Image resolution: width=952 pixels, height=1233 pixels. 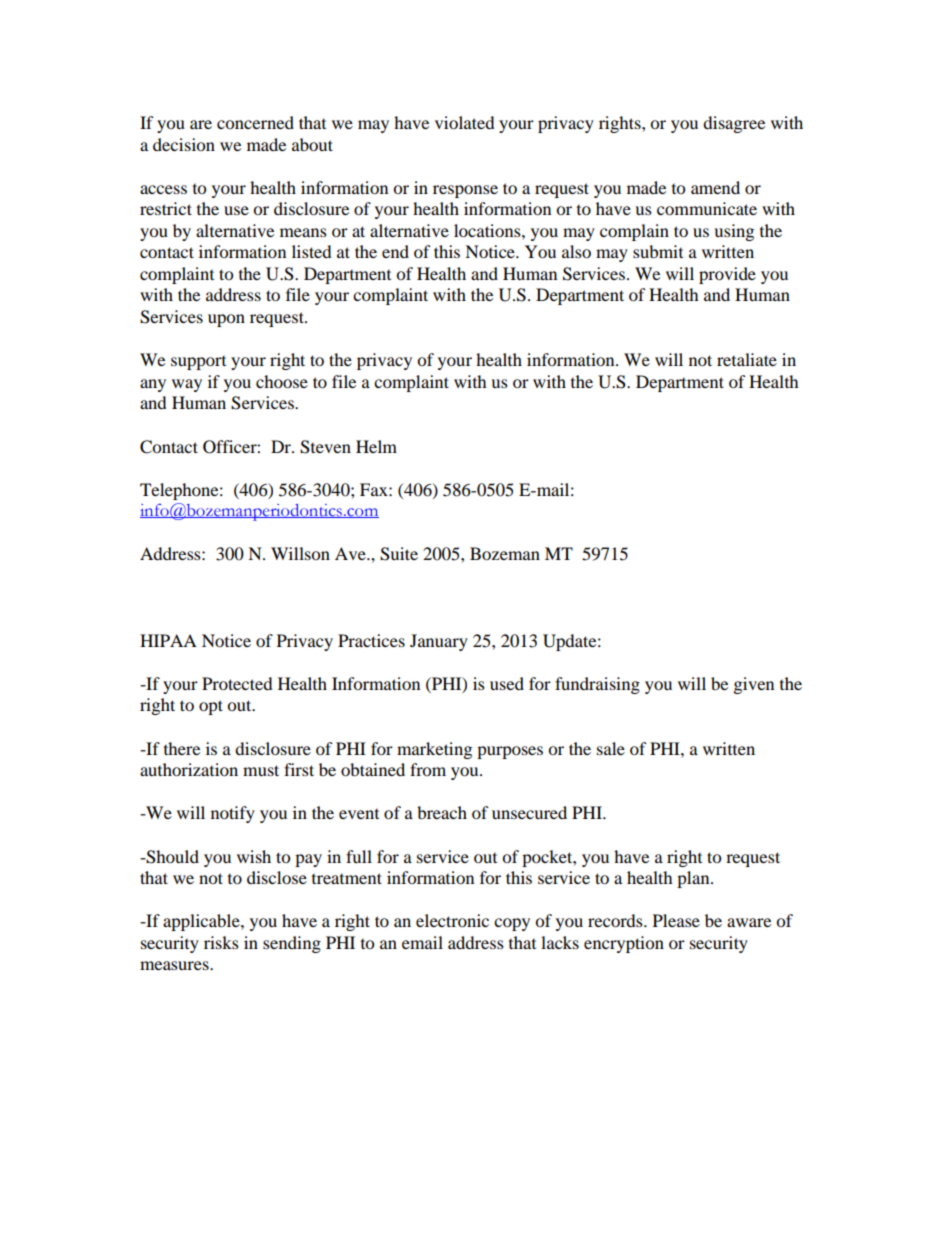 I want to click on decision, so click(x=184, y=144).
